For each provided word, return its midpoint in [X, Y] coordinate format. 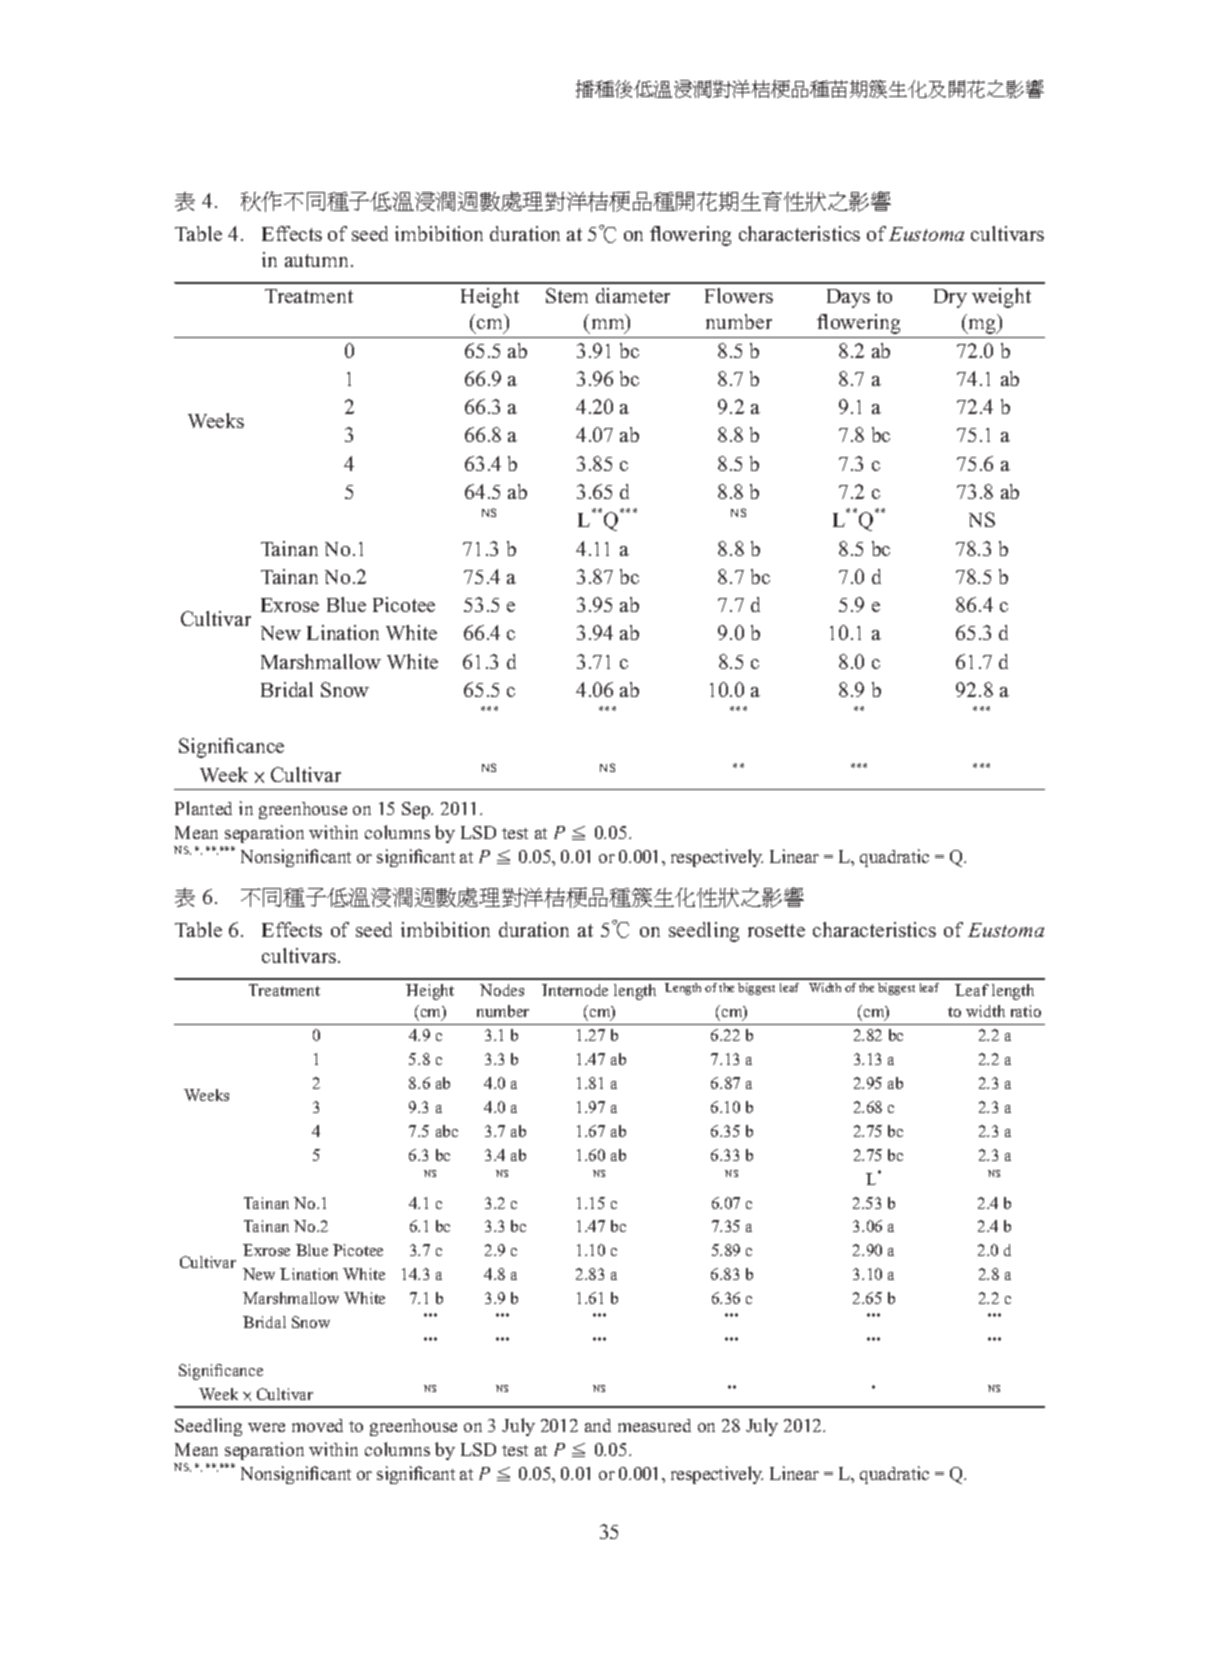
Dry [950, 298]
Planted [203, 808]
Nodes [502, 990]
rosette [776, 930]
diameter [633, 295]
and [598, 1425]
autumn [318, 260]
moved [317, 1425]
